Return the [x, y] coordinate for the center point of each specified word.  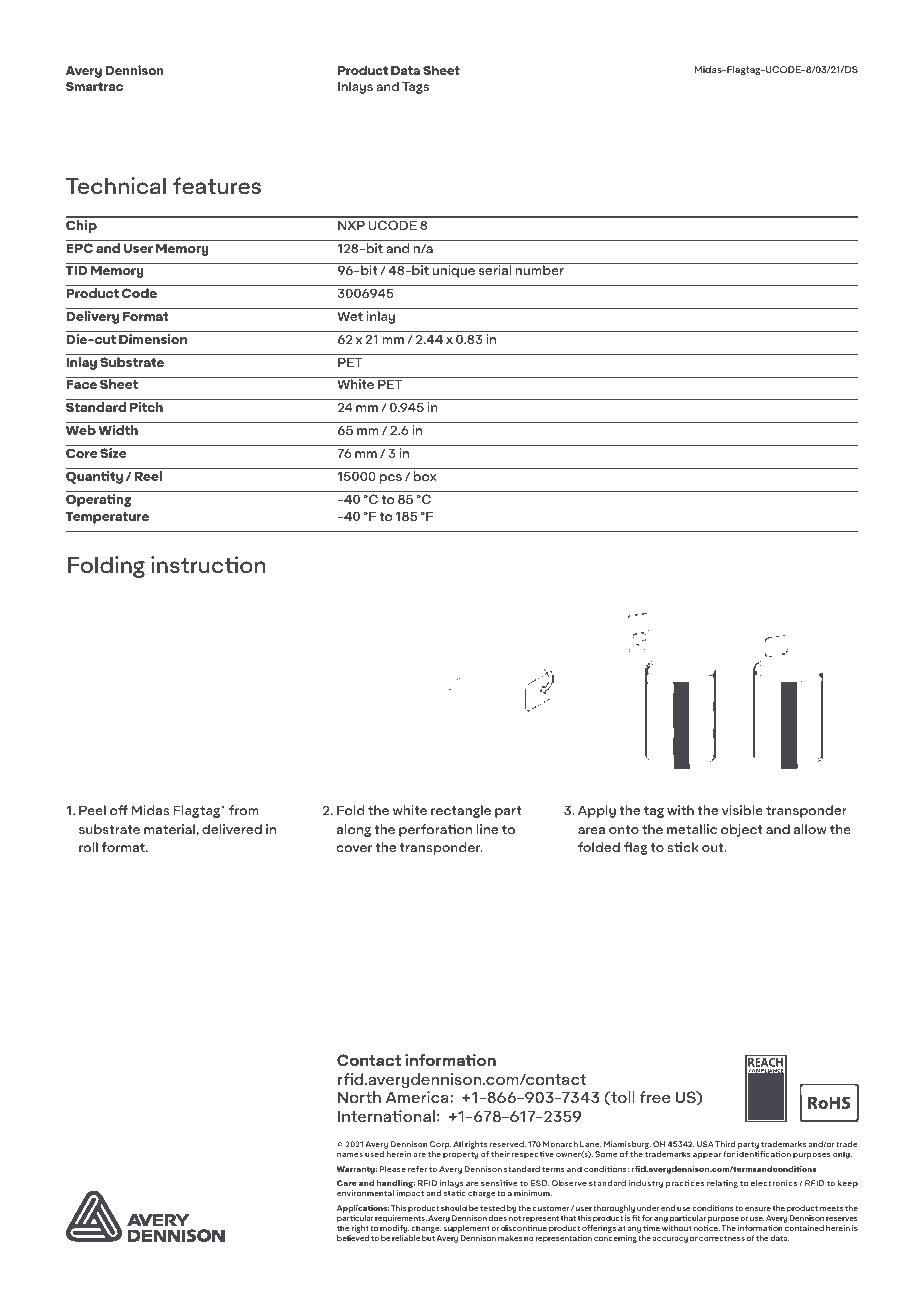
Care [347, 1183]
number [540, 270]
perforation [435, 830]
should [454, 1208]
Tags [415, 88]
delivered [232, 829]
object [742, 830]
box [425, 476]
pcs [391, 479]
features [217, 185]
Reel [148, 476]
